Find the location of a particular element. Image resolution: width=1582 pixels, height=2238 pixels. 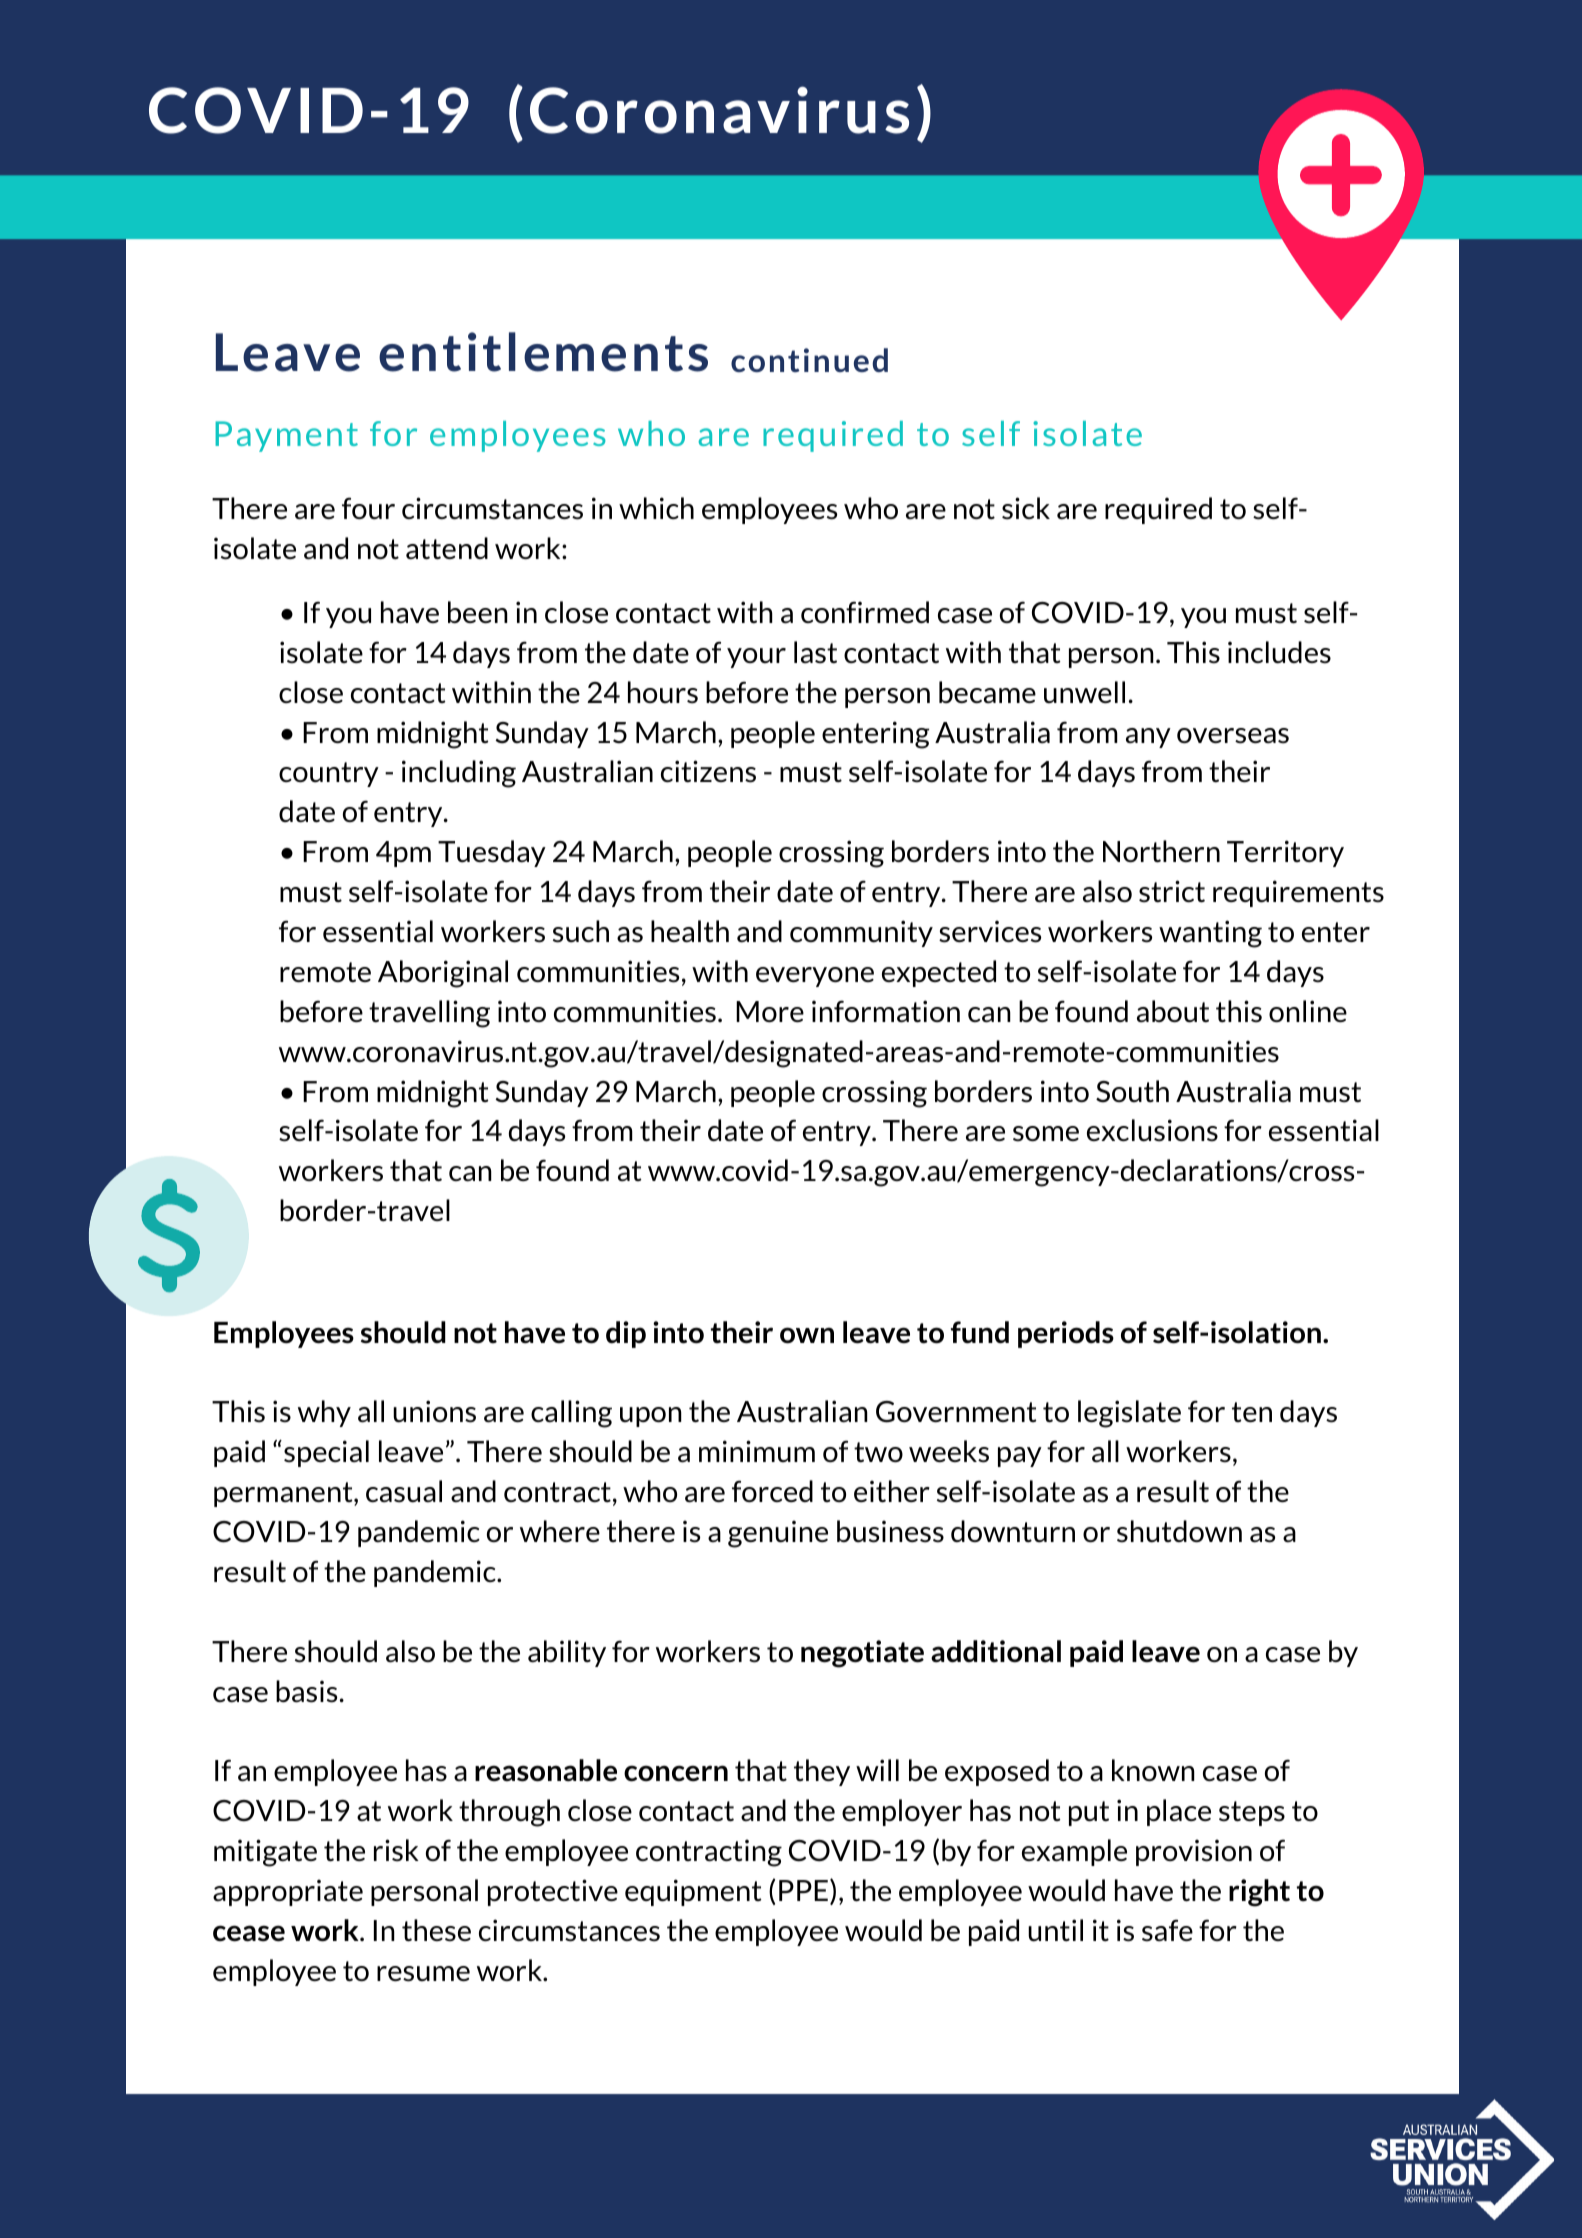

safe is located at coordinates (1167, 1930).
